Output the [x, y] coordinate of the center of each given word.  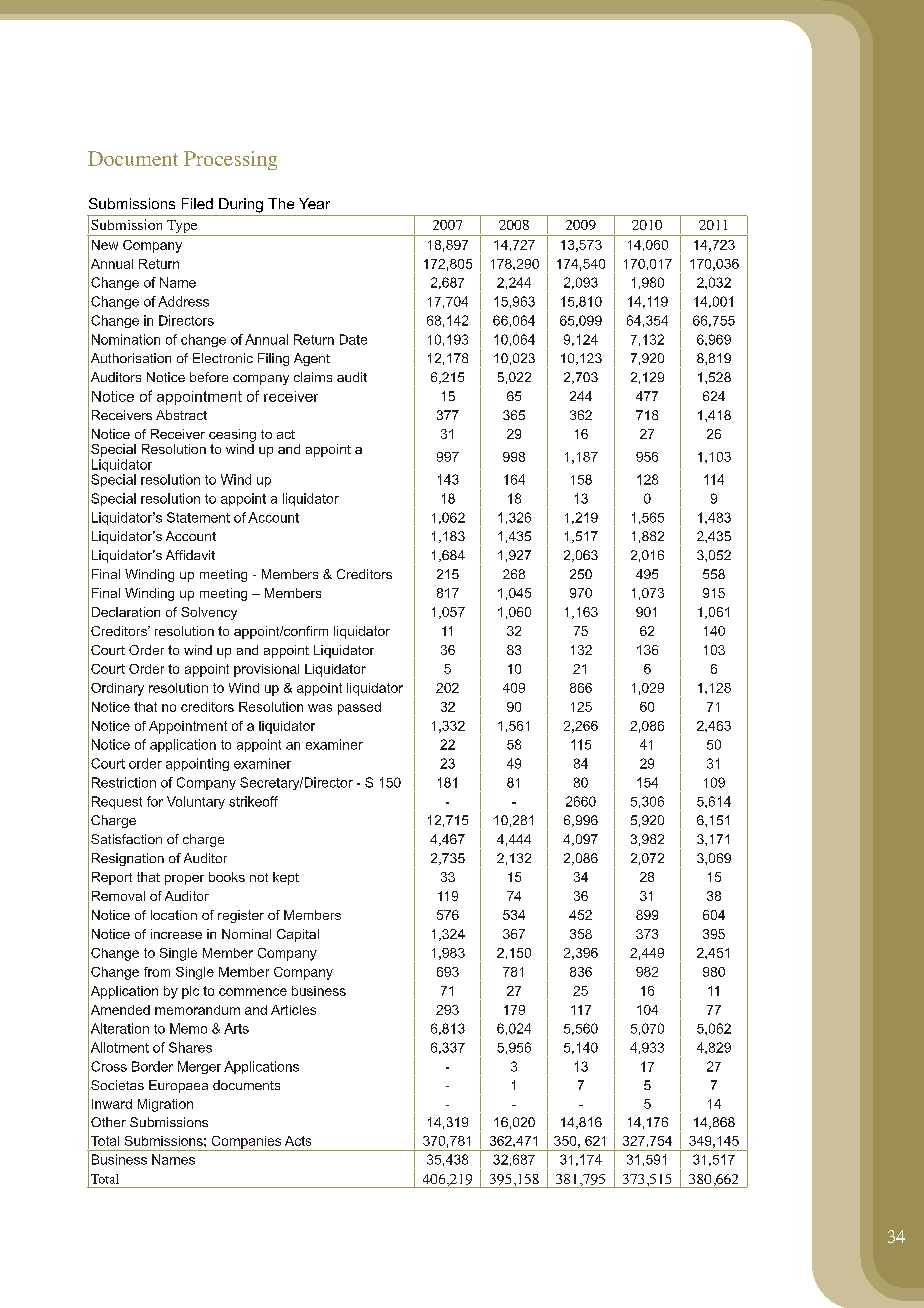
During [241, 205]
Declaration [126, 612]
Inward [112, 1104]
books [227, 877]
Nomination [126, 339]
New [105, 245]
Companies [246, 1143]
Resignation [128, 859]
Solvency [209, 613]
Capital [298, 935]
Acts [298, 1141]
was [320, 708]
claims [313, 377]
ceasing [232, 435]
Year [314, 203]
